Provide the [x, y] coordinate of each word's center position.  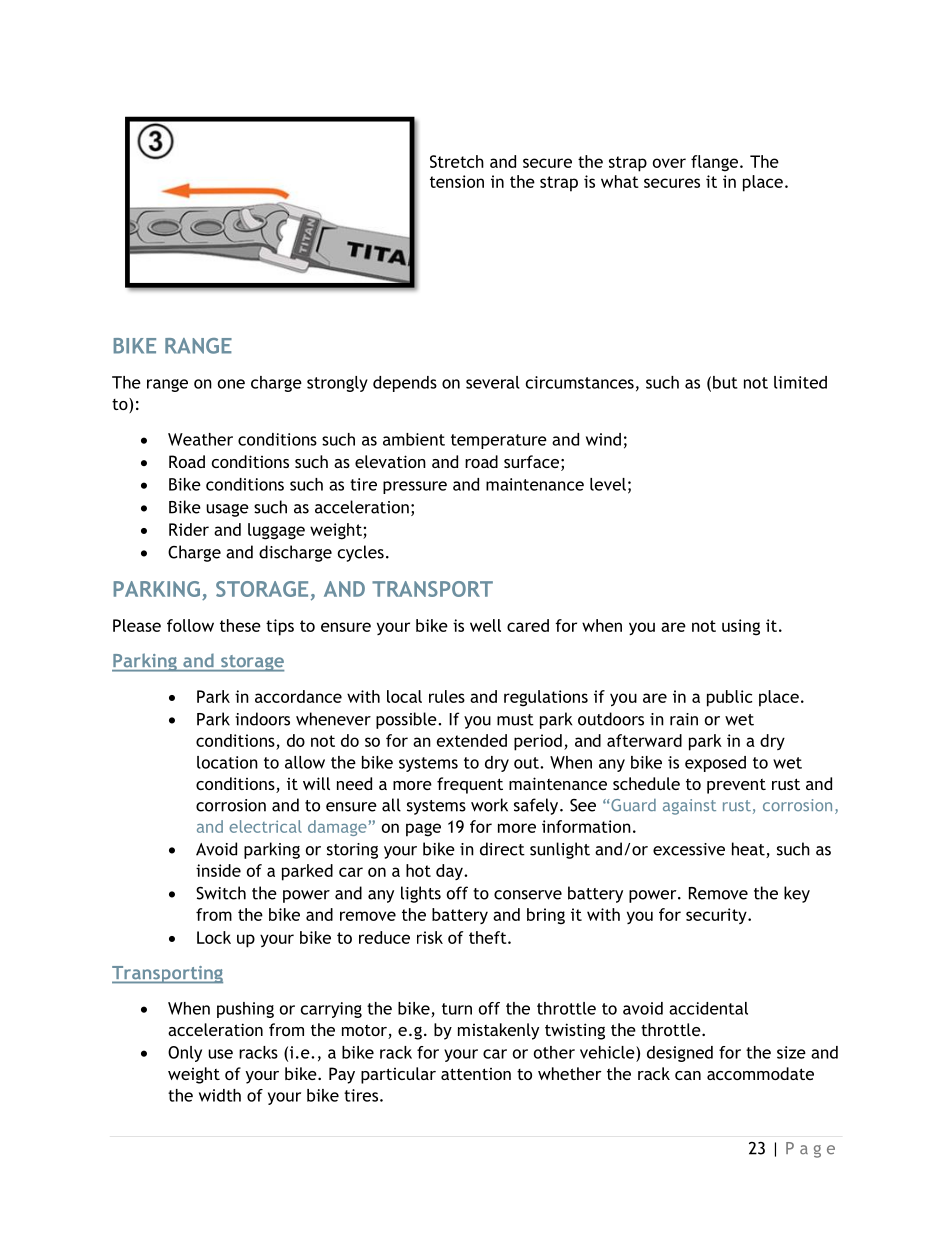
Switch [221, 893]
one [231, 384]
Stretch [457, 161]
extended [472, 740]
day [450, 872]
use [220, 1054]
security [717, 916]
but [725, 382]
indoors [262, 719]
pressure [415, 487]
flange [714, 163]
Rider [189, 529]
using [741, 627]
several [493, 382]
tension [457, 181]
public [729, 698]
